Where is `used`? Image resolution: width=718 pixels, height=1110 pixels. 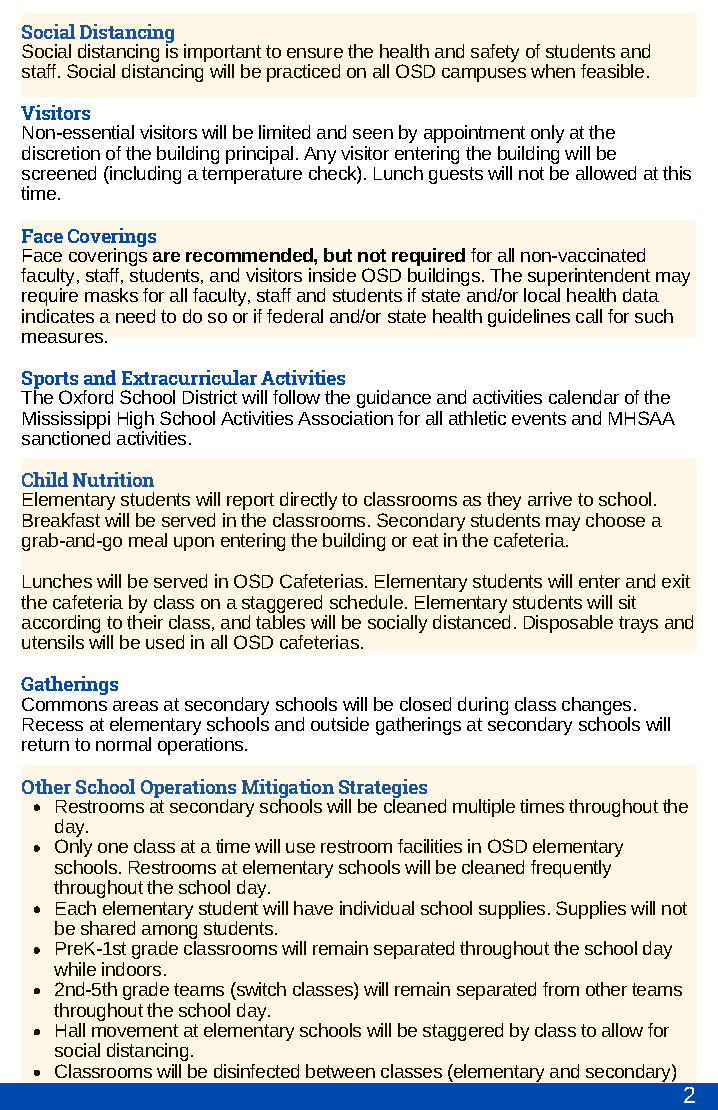
used is located at coordinates (165, 642).
